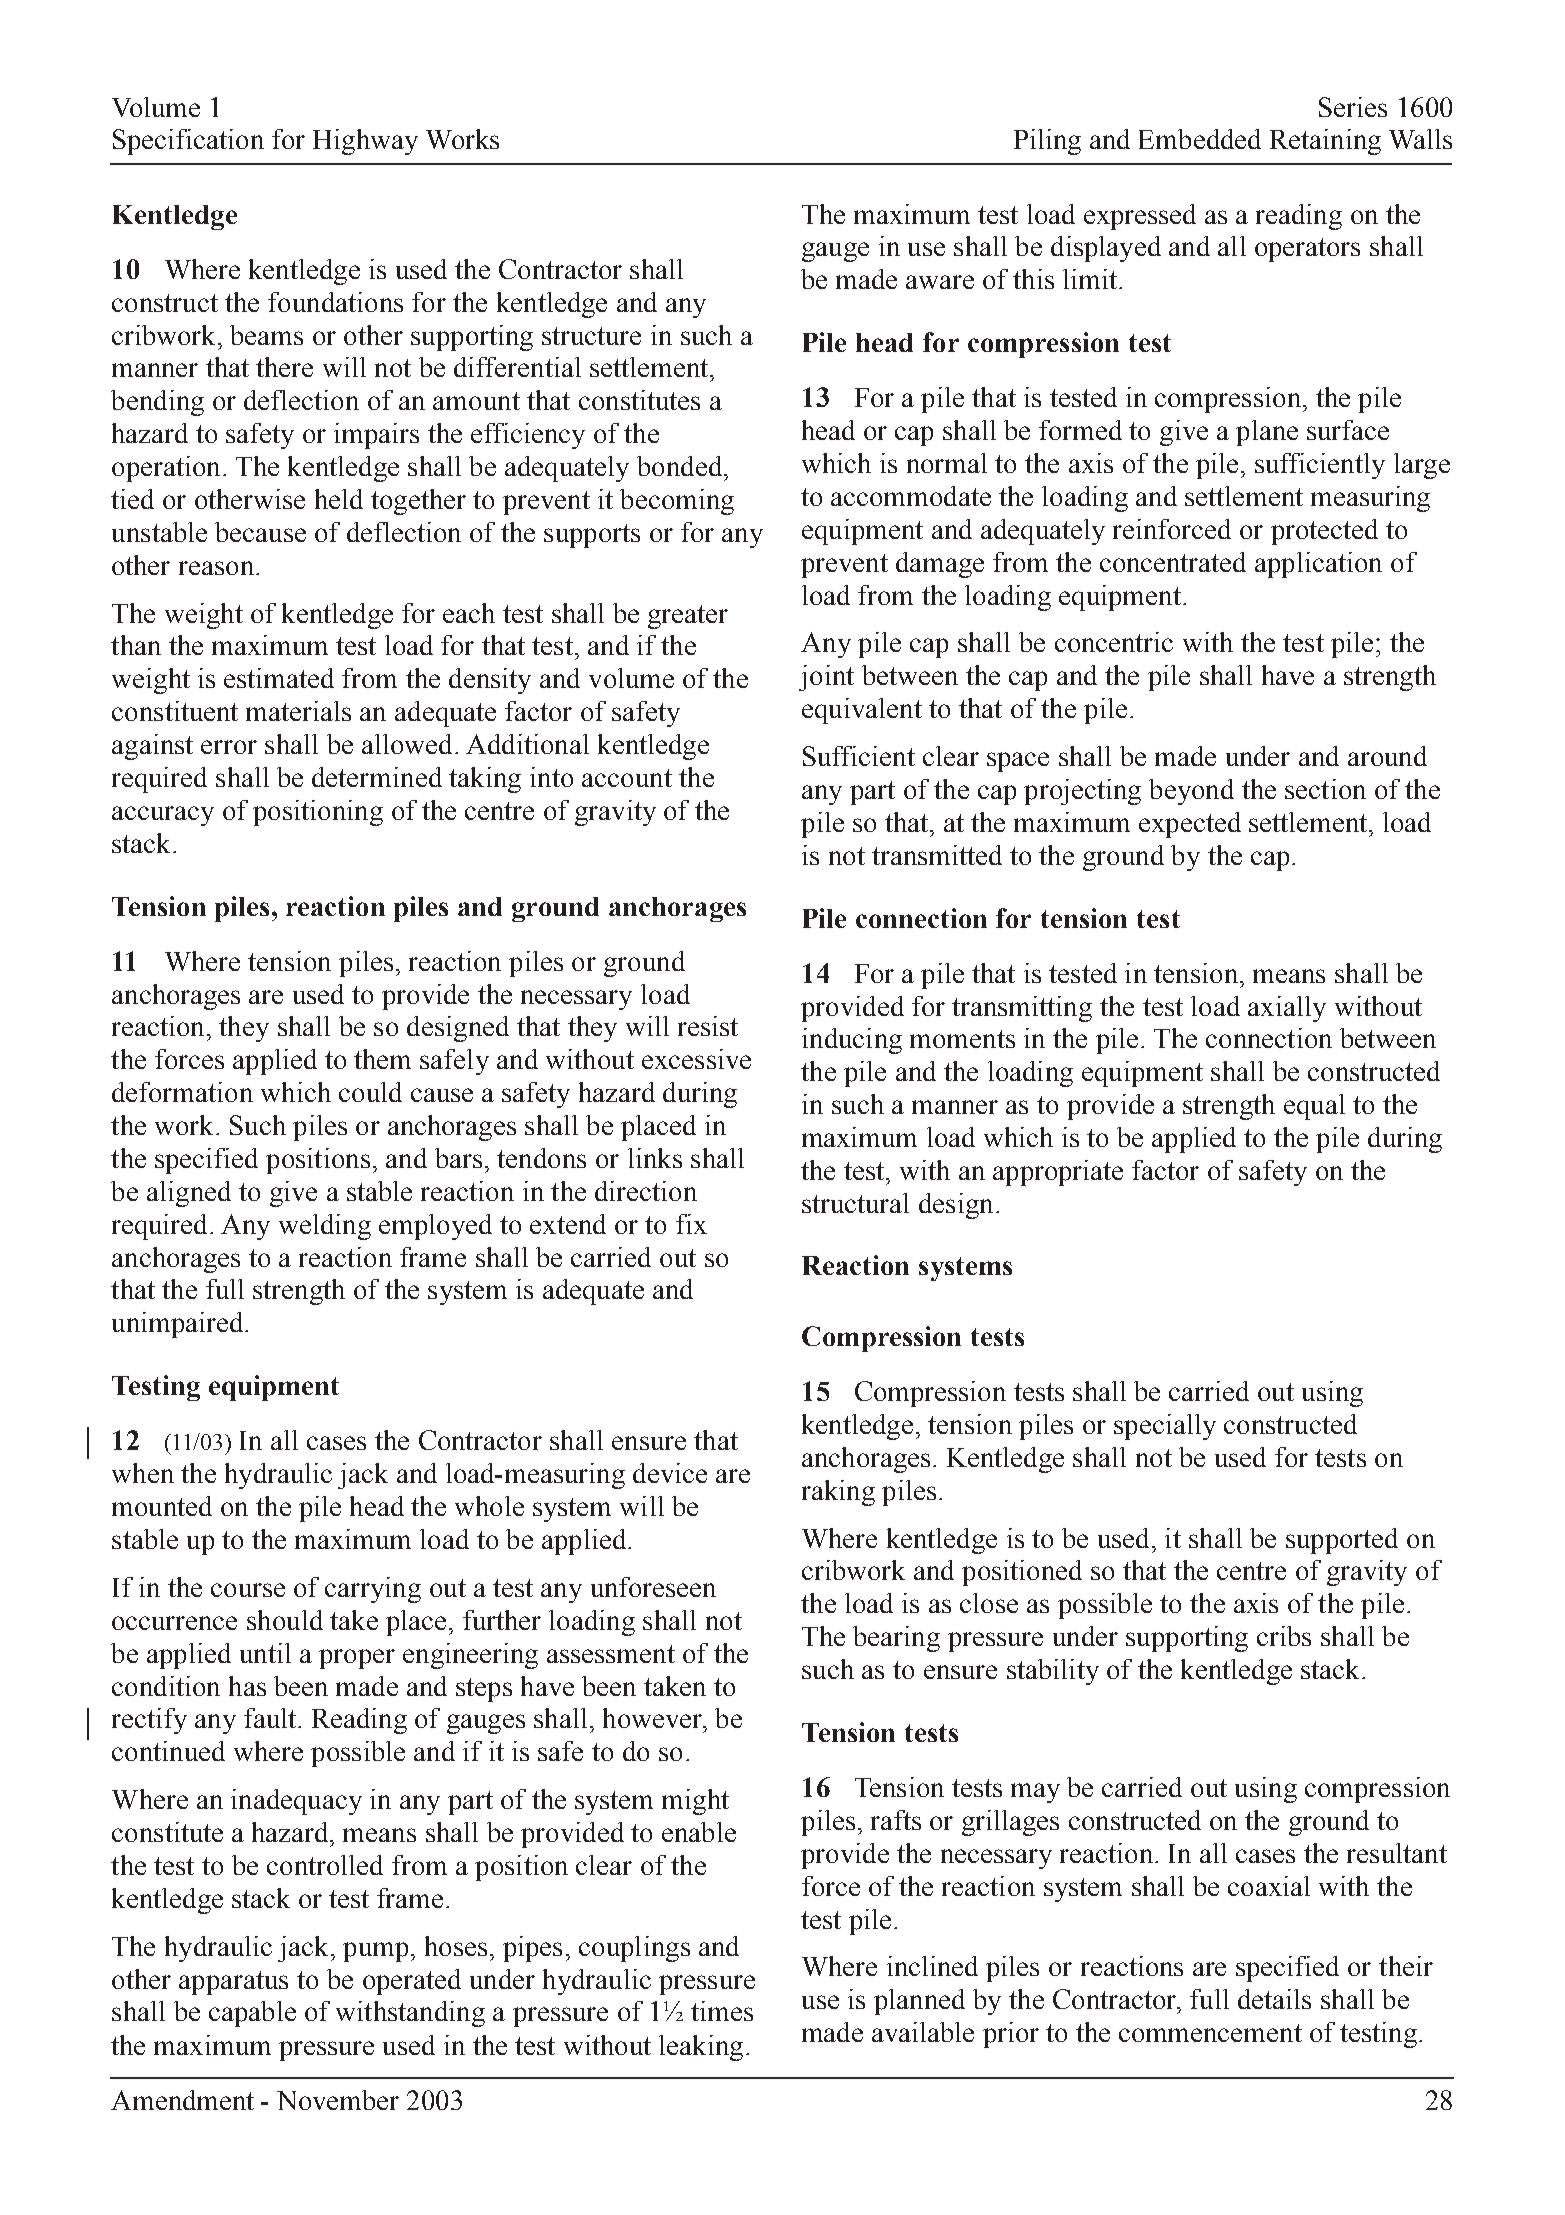  What do you see at coordinates (1325, 142) in the screenshot?
I see `Retaining` at bounding box center [1325, 142].
